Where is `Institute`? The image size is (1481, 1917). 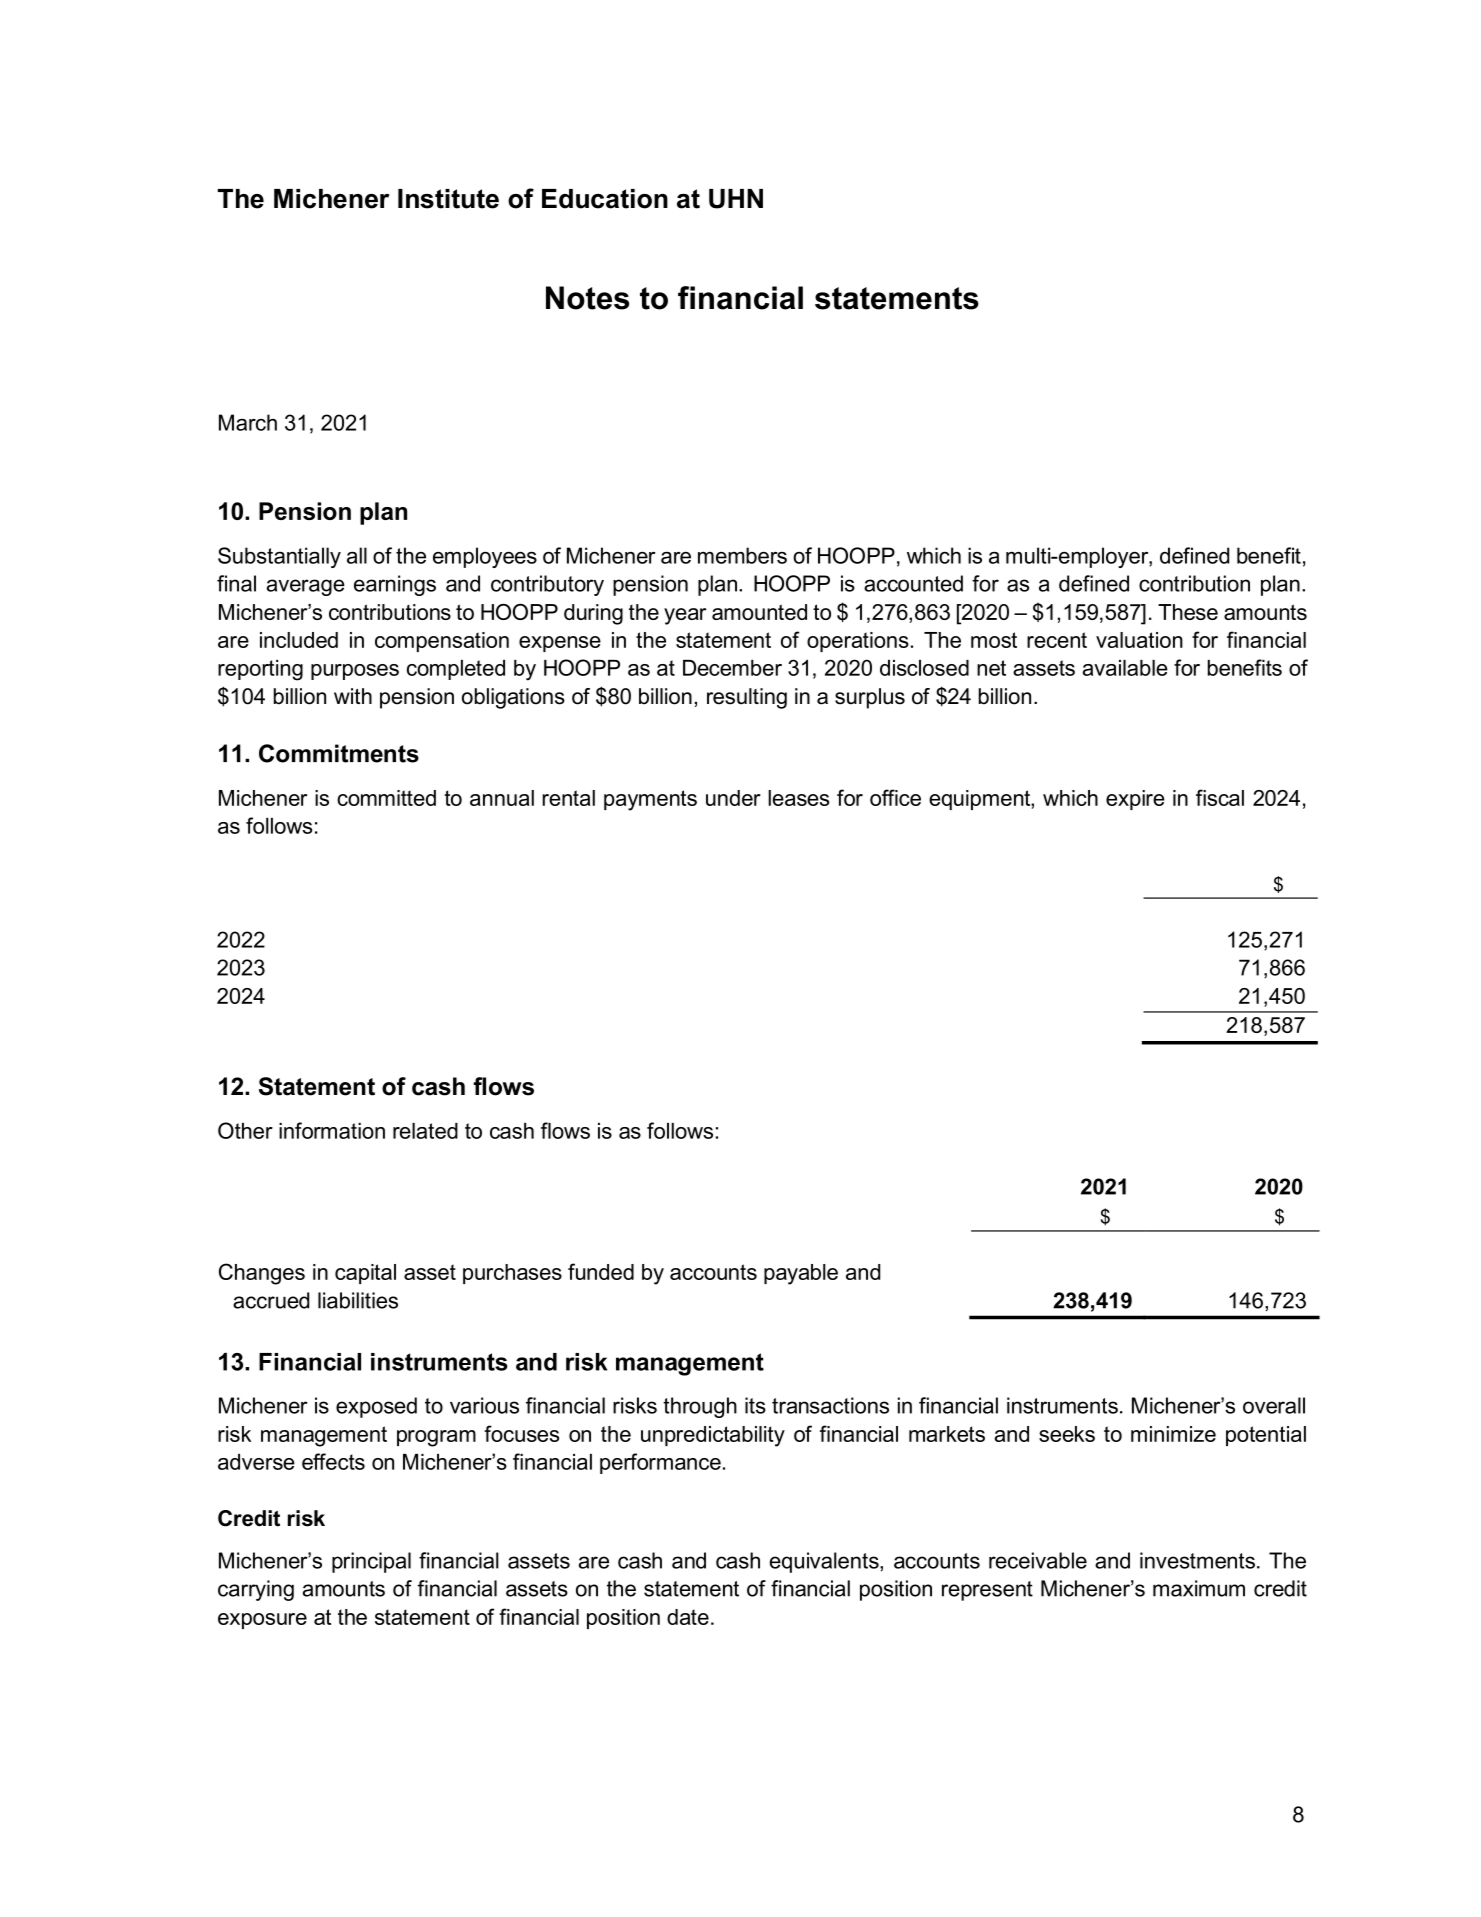
Institute is located at coordinates (448, 199).
